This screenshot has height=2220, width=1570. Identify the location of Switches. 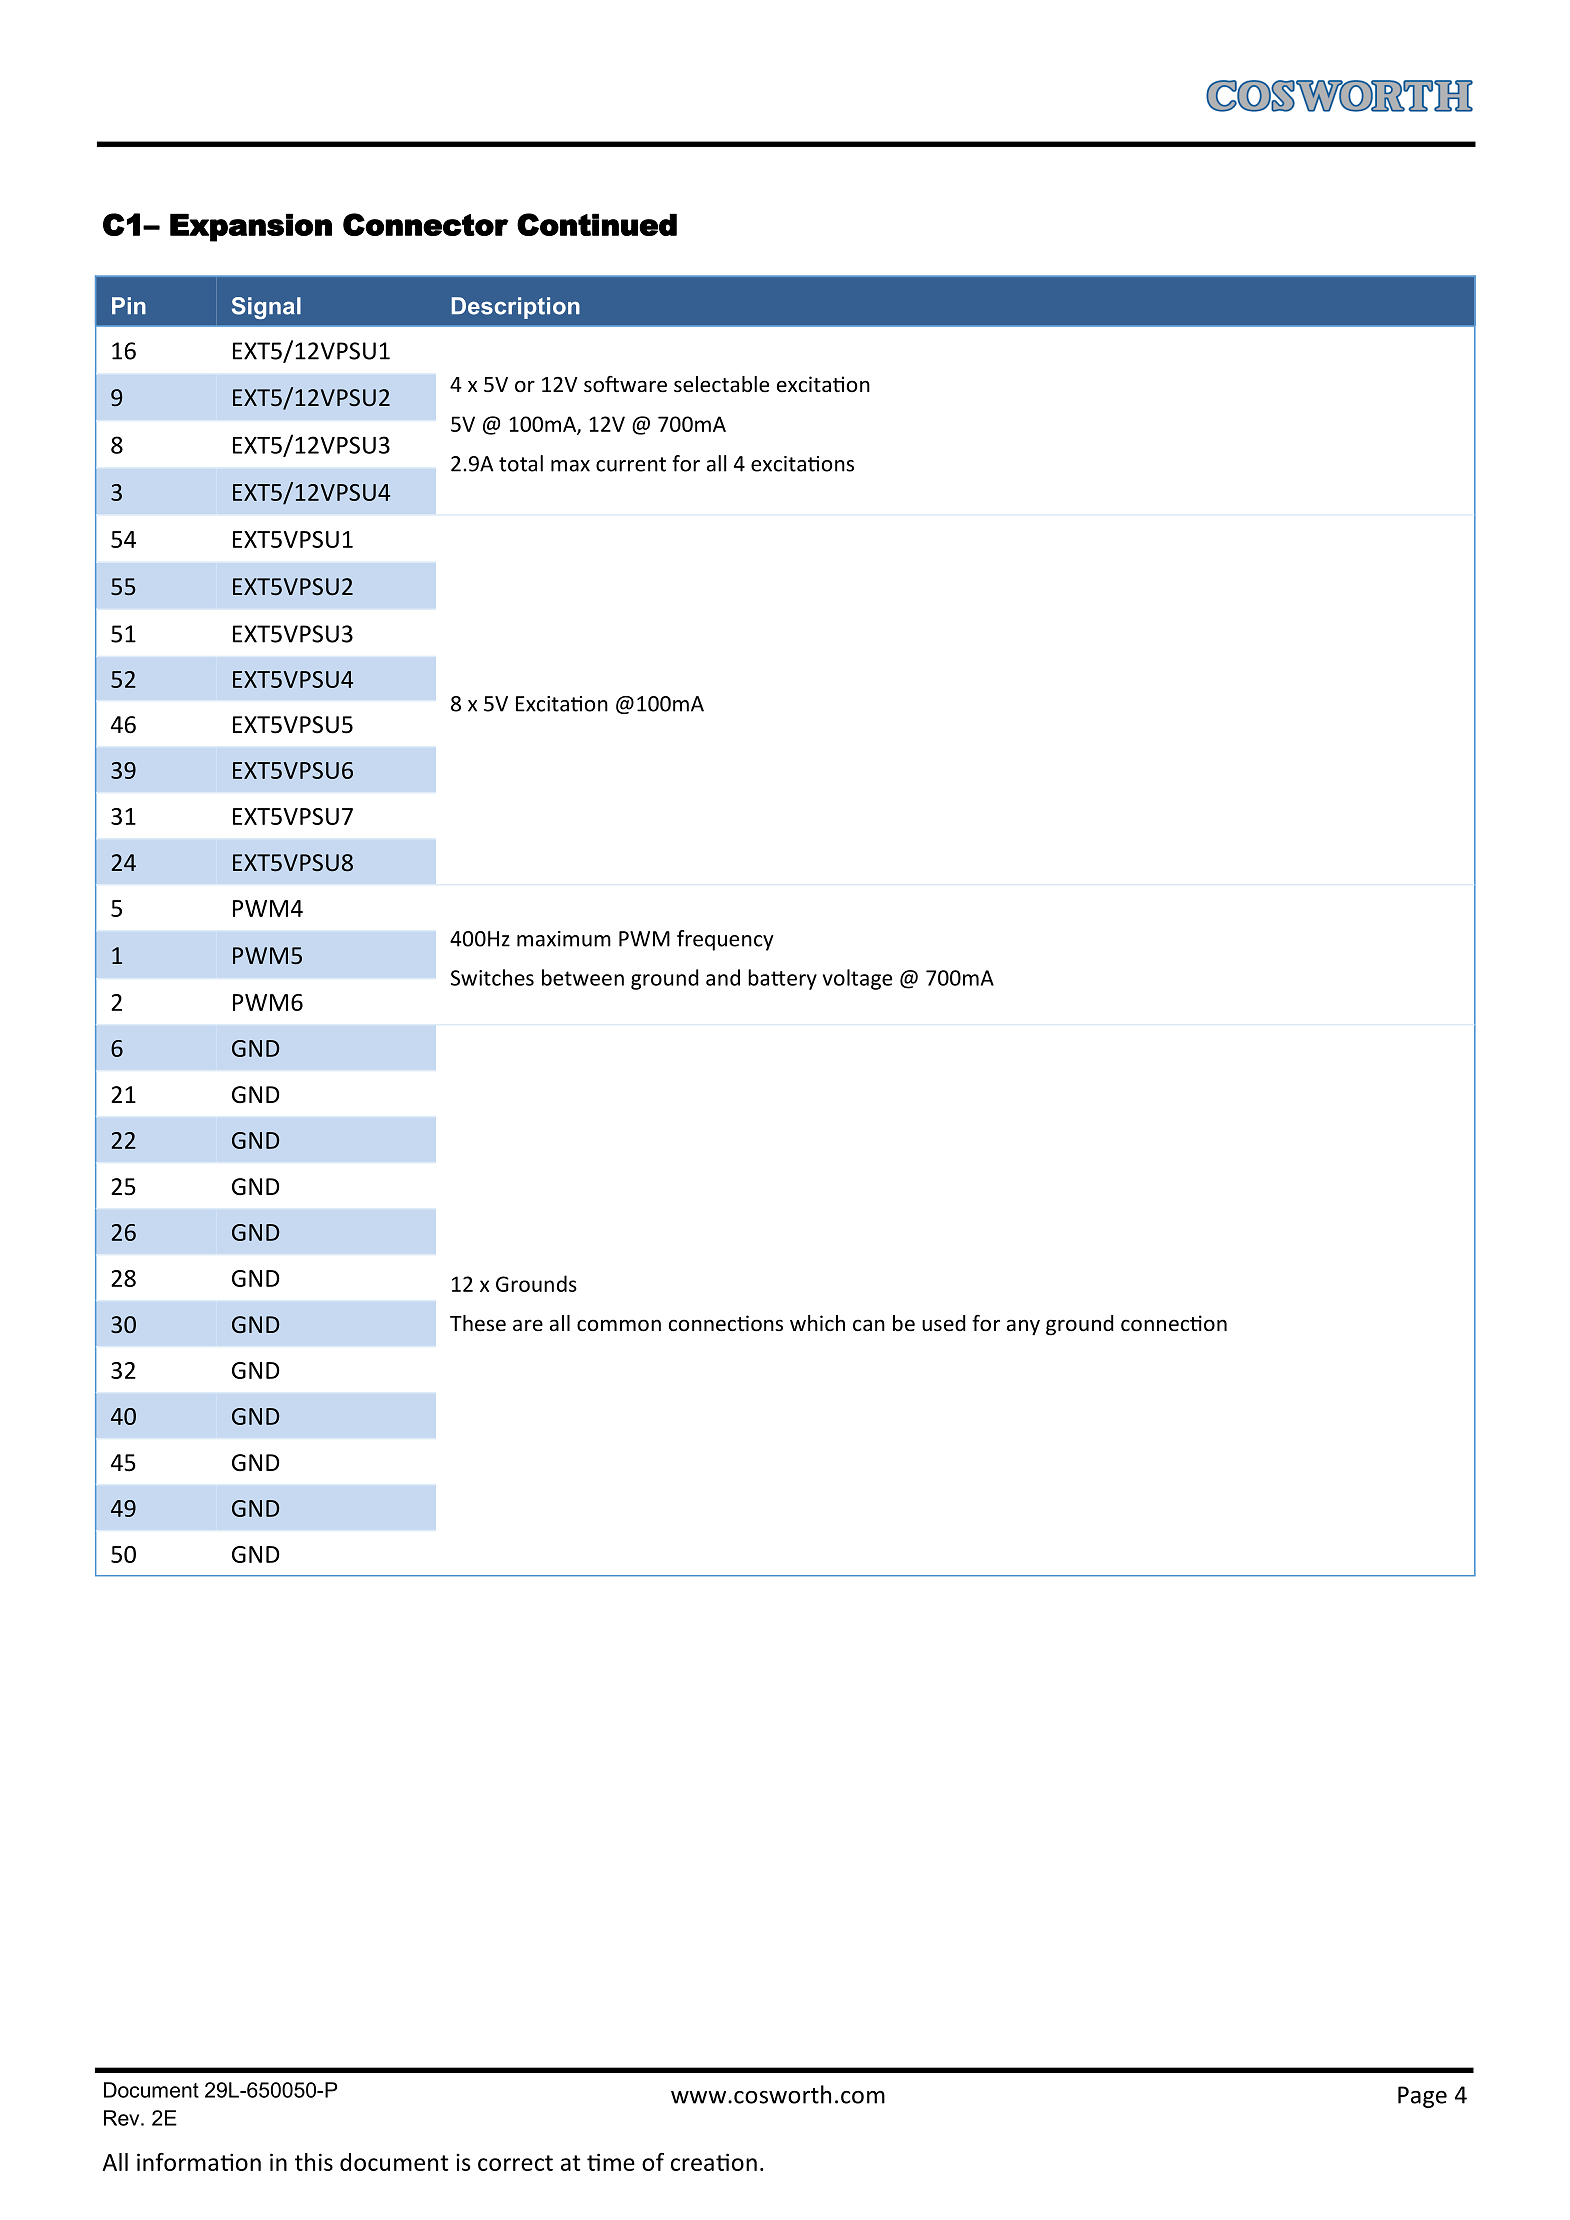
(492, 977).
